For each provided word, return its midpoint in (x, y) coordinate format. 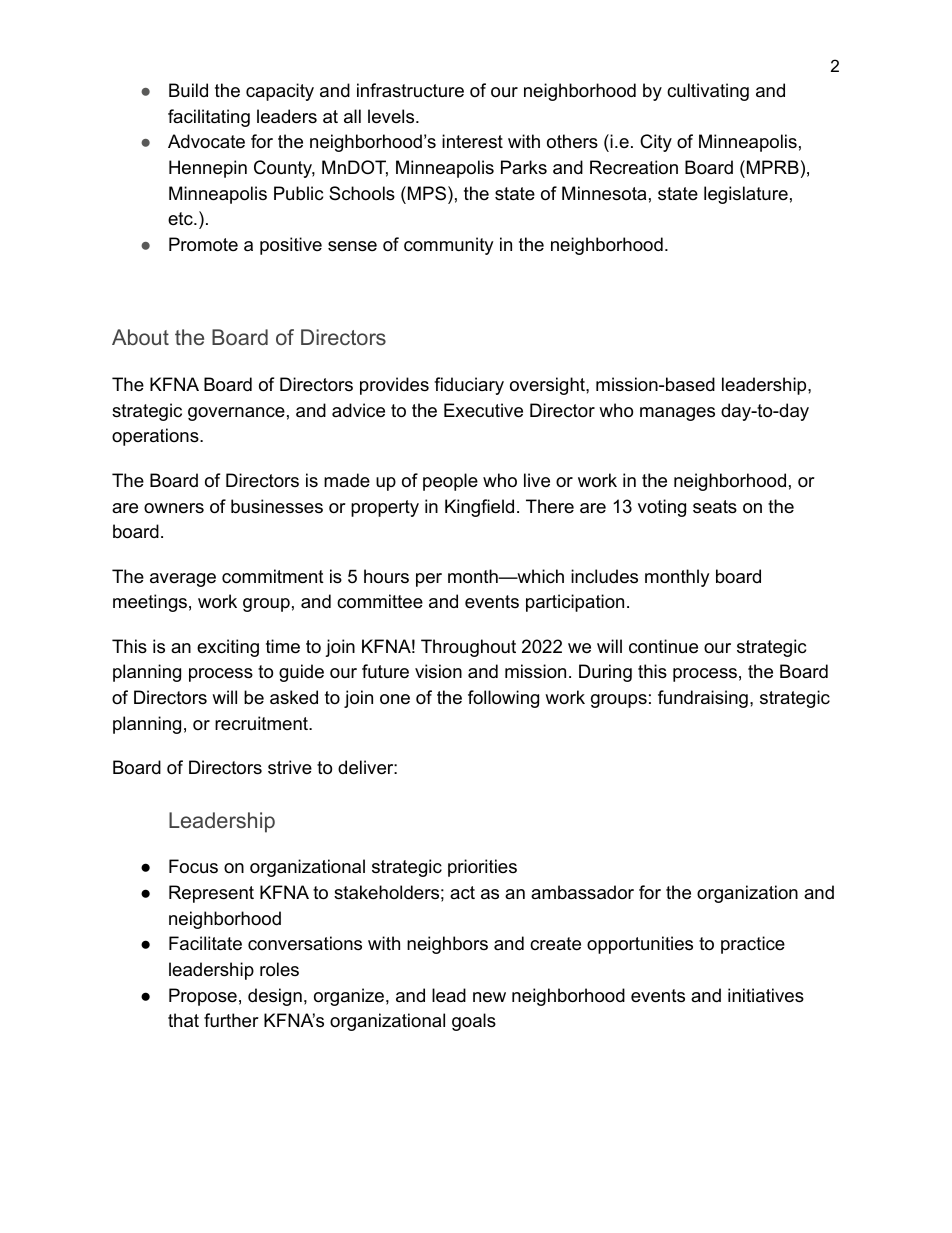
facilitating (209, 118)
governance (236, 414)
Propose (203, 997)
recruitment (262, 723)
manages (677, 414)
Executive (483, 410)
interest (472, 141)
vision (438, 671)
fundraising (703, 699)
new (489, 997)
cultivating (708, 92)
